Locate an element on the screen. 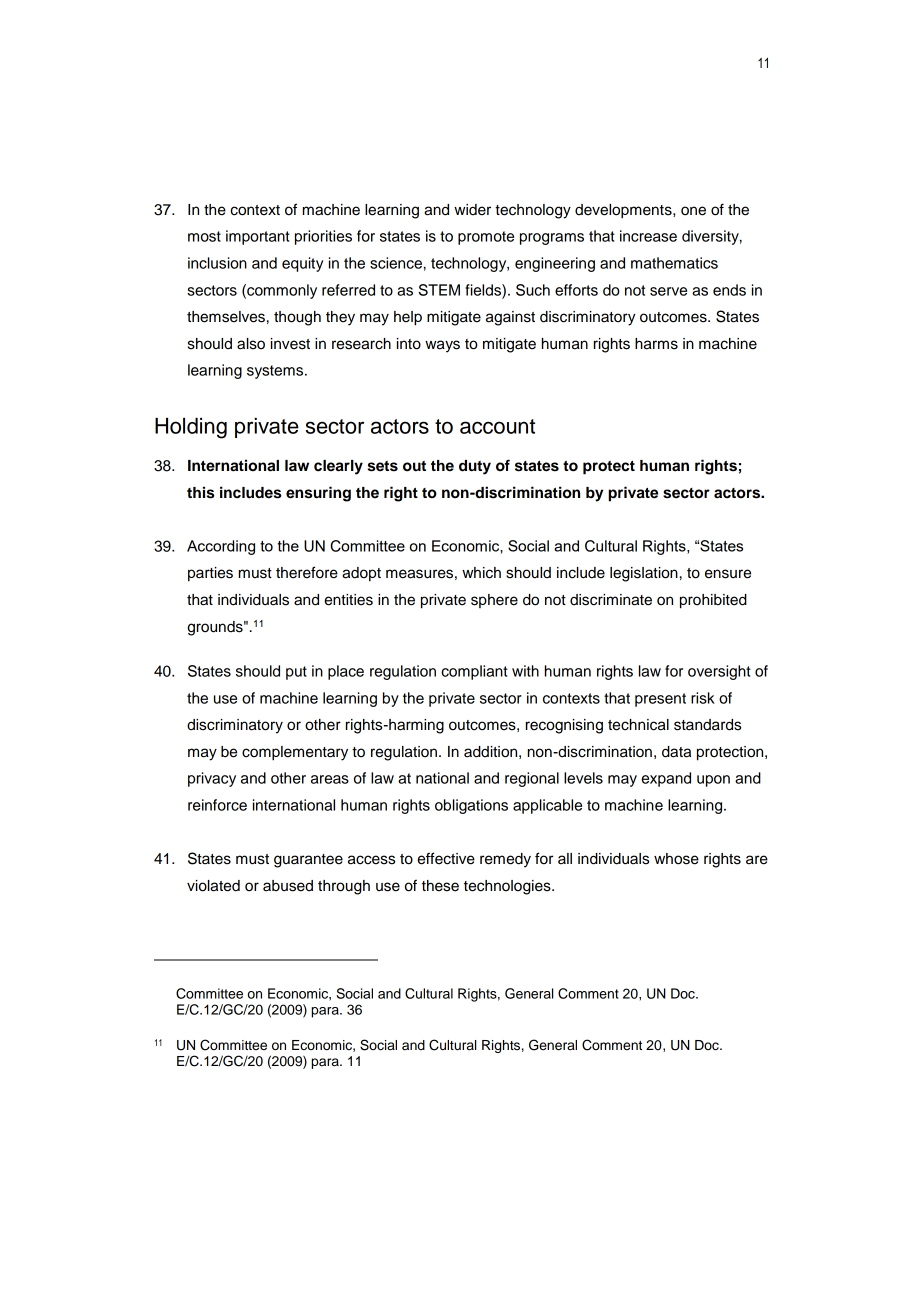 This screenshot has width=924, height=1308. important is located at coordinates (258, 237).
